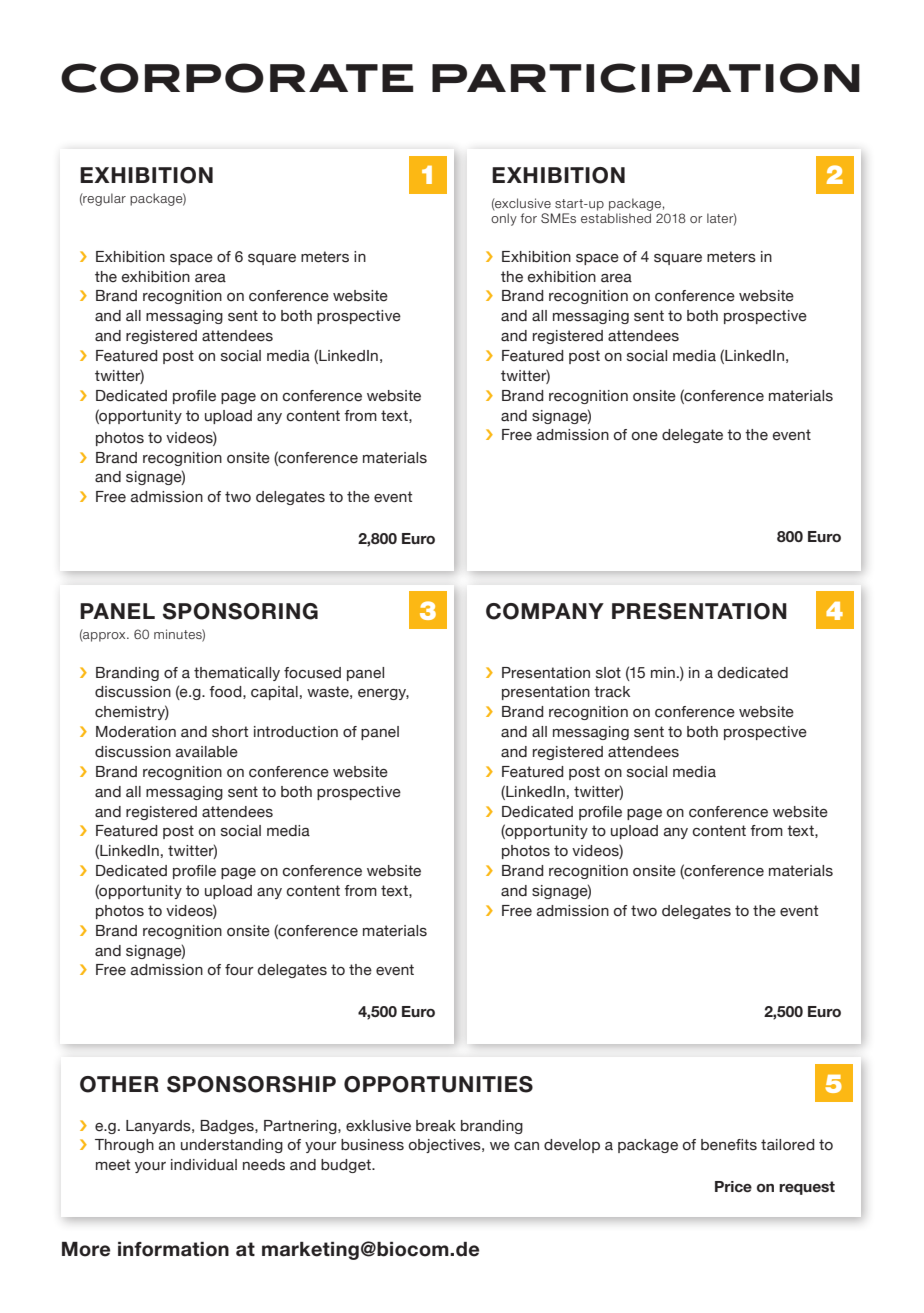  I want to click on slot, so click(608, 673).
